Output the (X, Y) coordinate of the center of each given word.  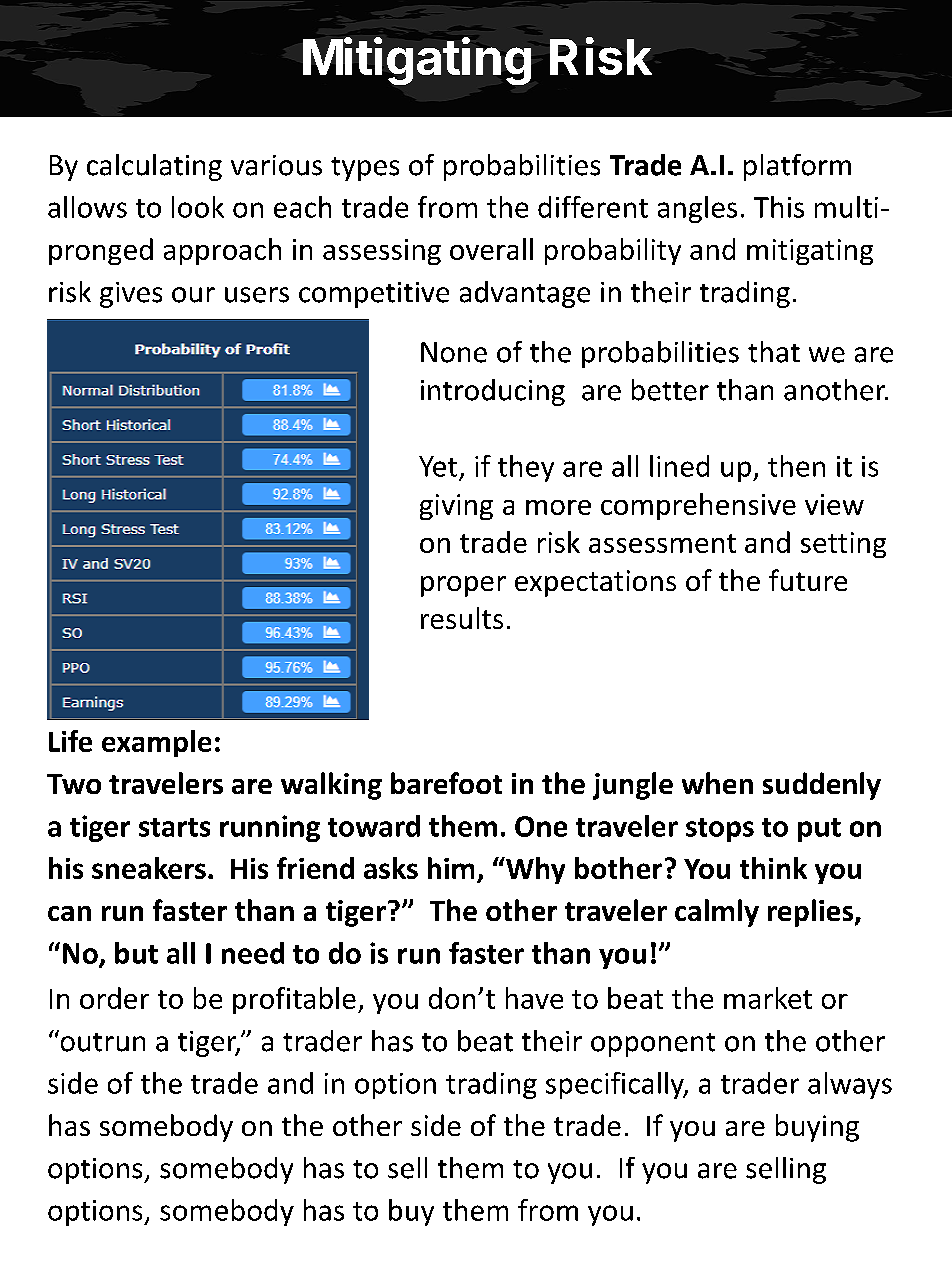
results (462, 618)
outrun (101, 1041)
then (796, 466)
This (779, 207)
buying (817, 1128)
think (773, 868)
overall (491, 249)
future (808, 580)
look (198, 207)
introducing (493, 392)
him (451, 868)
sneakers (149, 868)
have (534, 998)
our (193, 295)
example (156, 743)
